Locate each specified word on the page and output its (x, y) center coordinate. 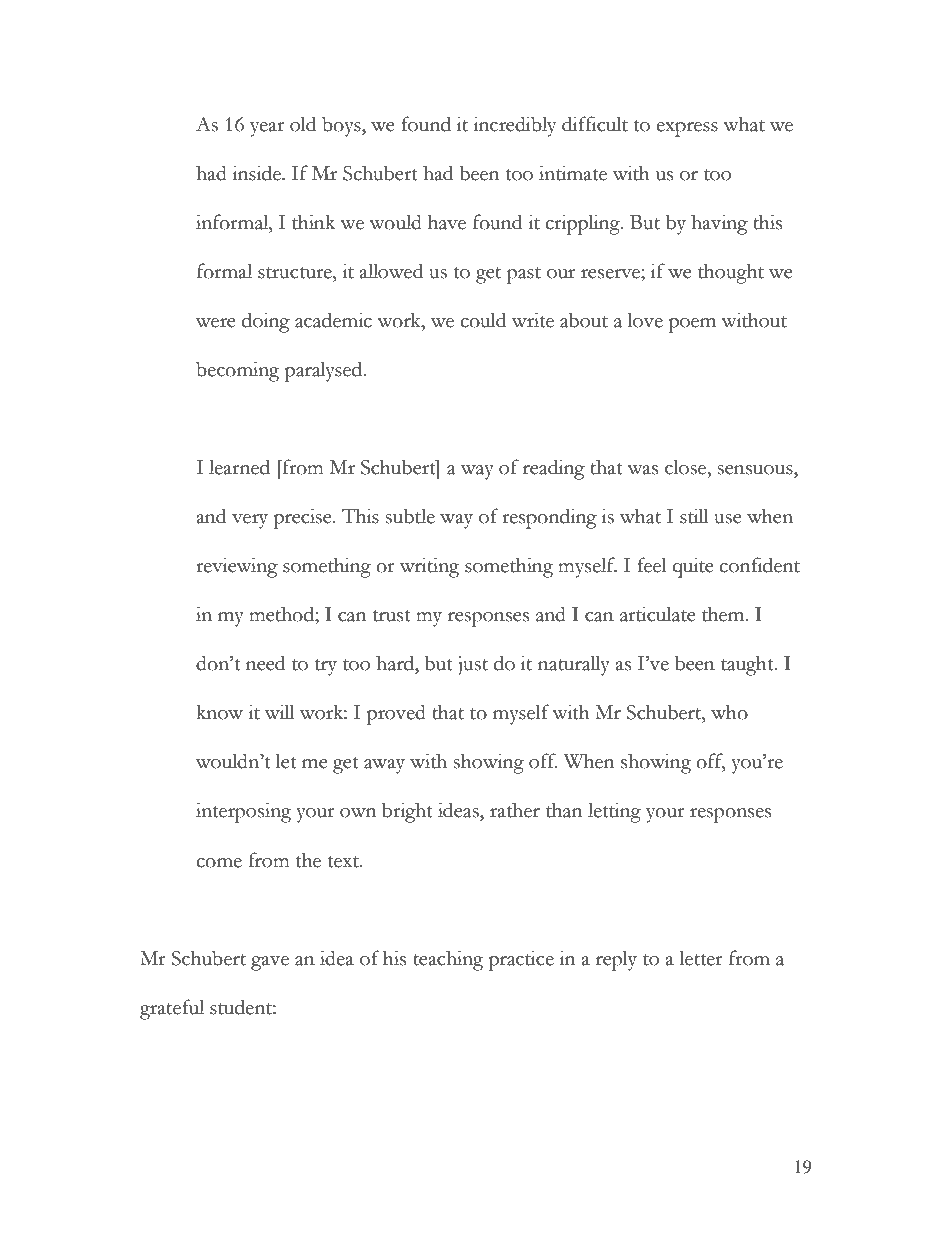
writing (429, 567)
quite (693, 567)
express (687, 129)
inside (257, 173)
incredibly (514, 126)
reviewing (237, 567)
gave (270, 963)
